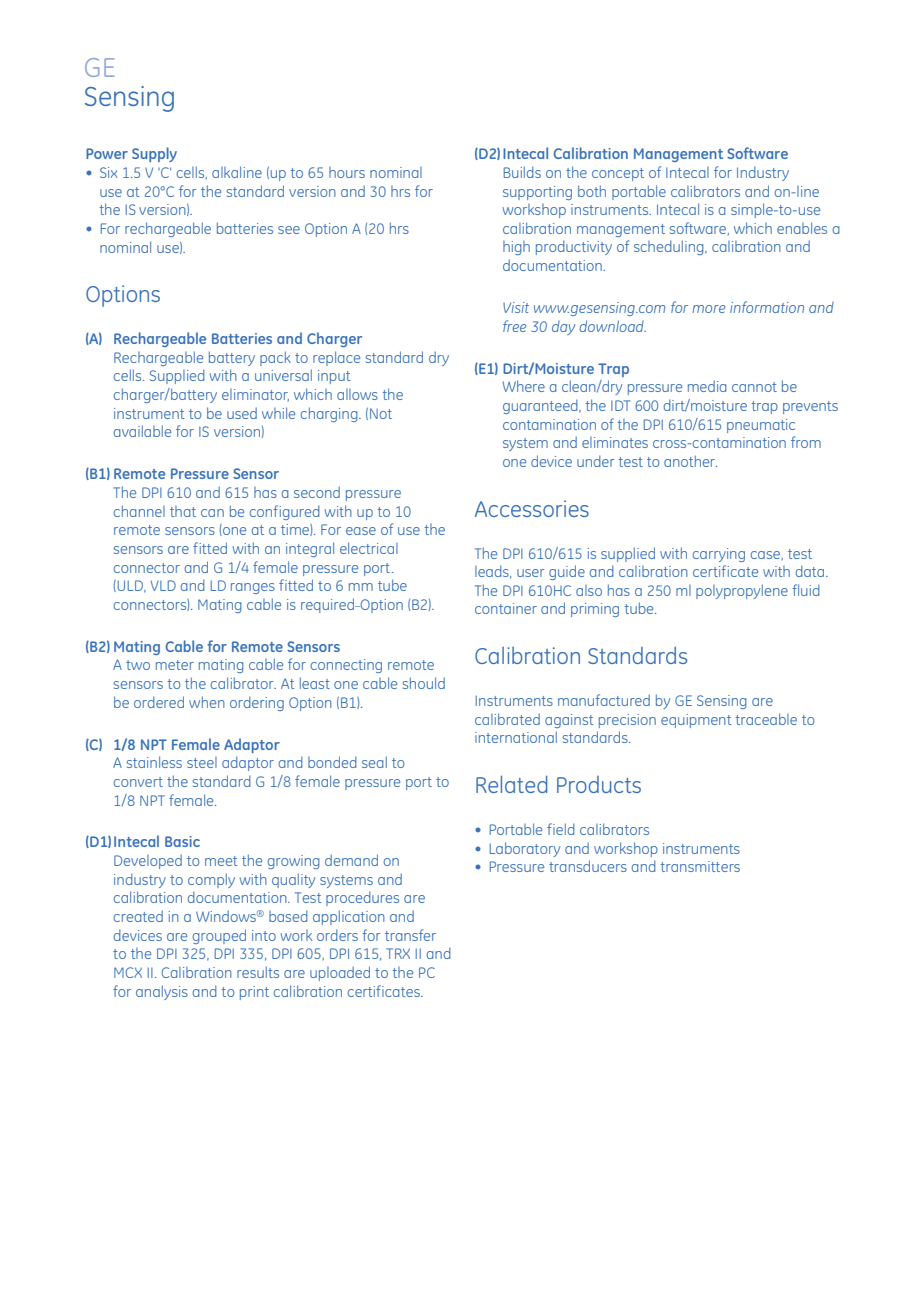  I want to click on Builds, so click(522, 172).
